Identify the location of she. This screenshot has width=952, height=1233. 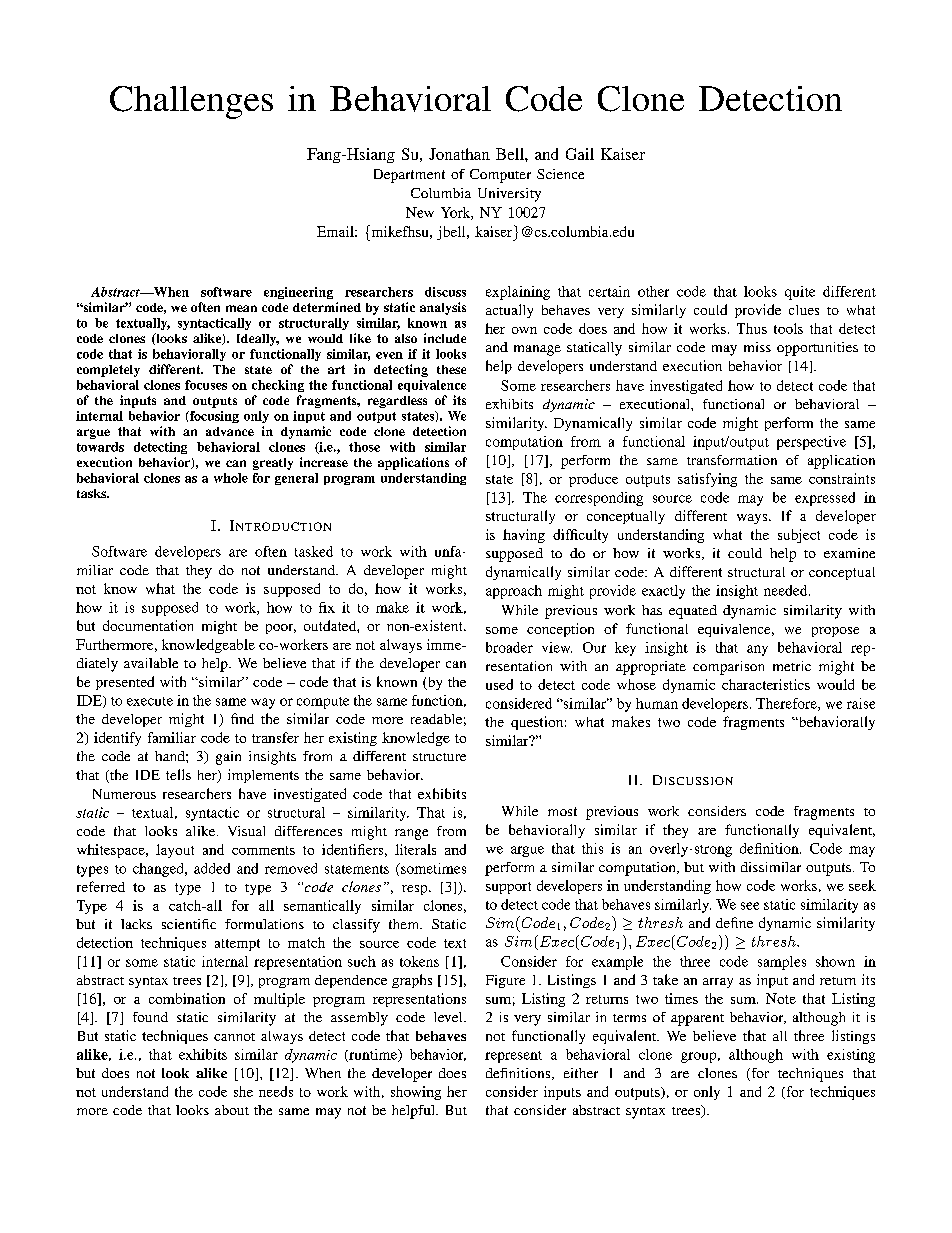
(243, 1091).
